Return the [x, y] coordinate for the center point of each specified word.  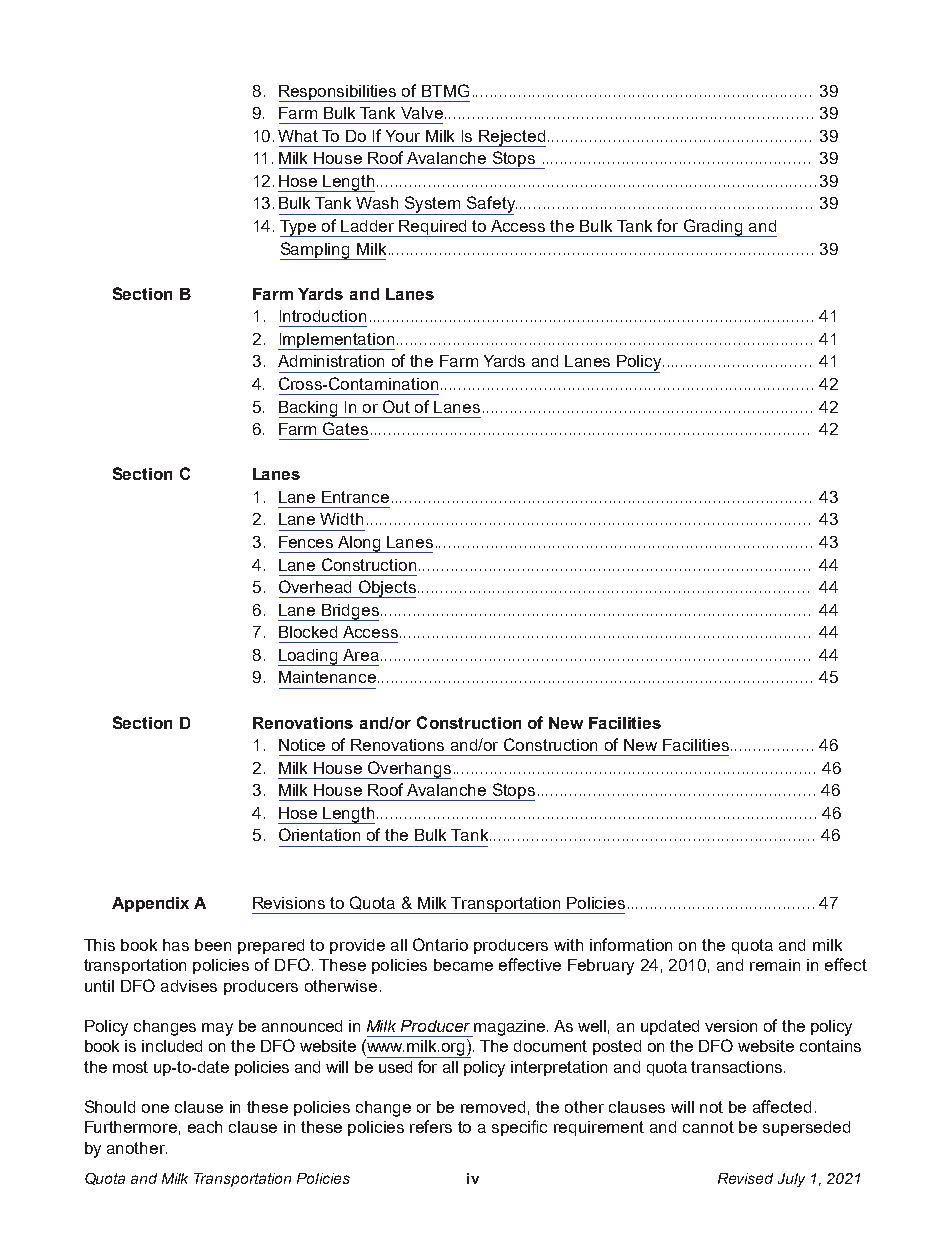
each [205, 1127]
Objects [386, 589]
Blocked [308, 632]
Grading [713, 228]
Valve [422, 113]
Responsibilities [339, 93]
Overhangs [408, 770]
